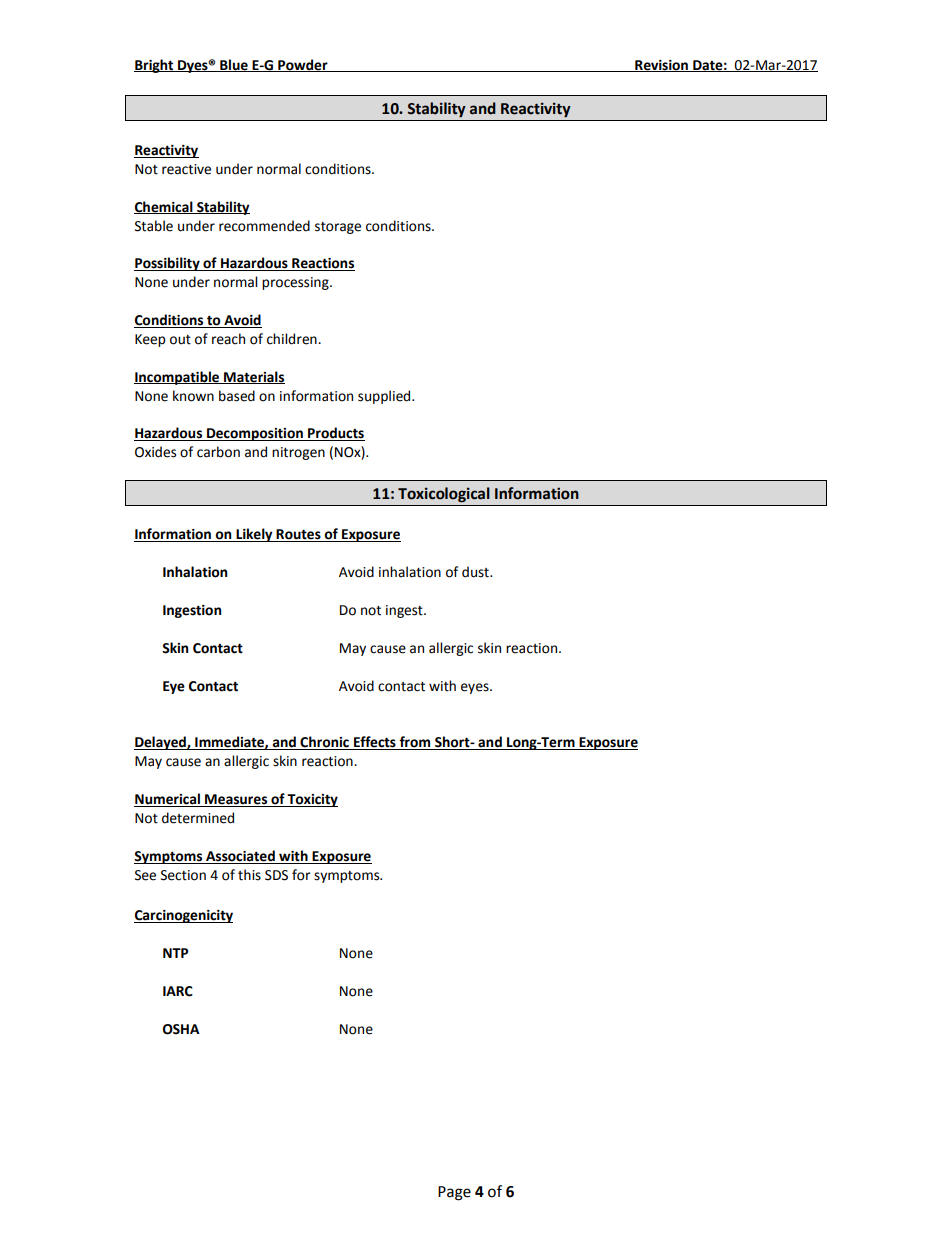 The width and height of the screenshot is (952, 1233). I want to click on Toxicity, so click(312, 800).
